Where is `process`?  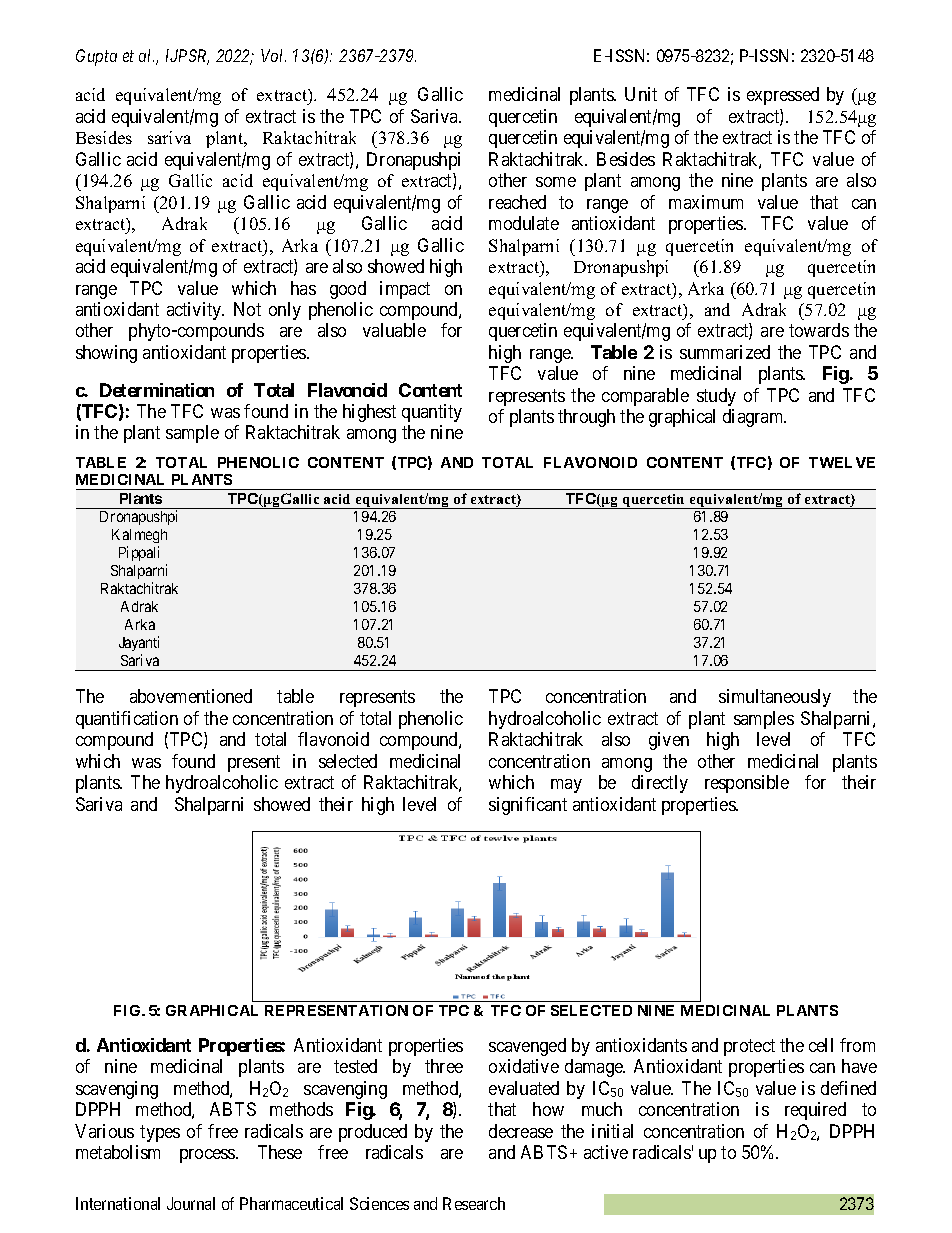 process is located at coordinates (208, 1156).
